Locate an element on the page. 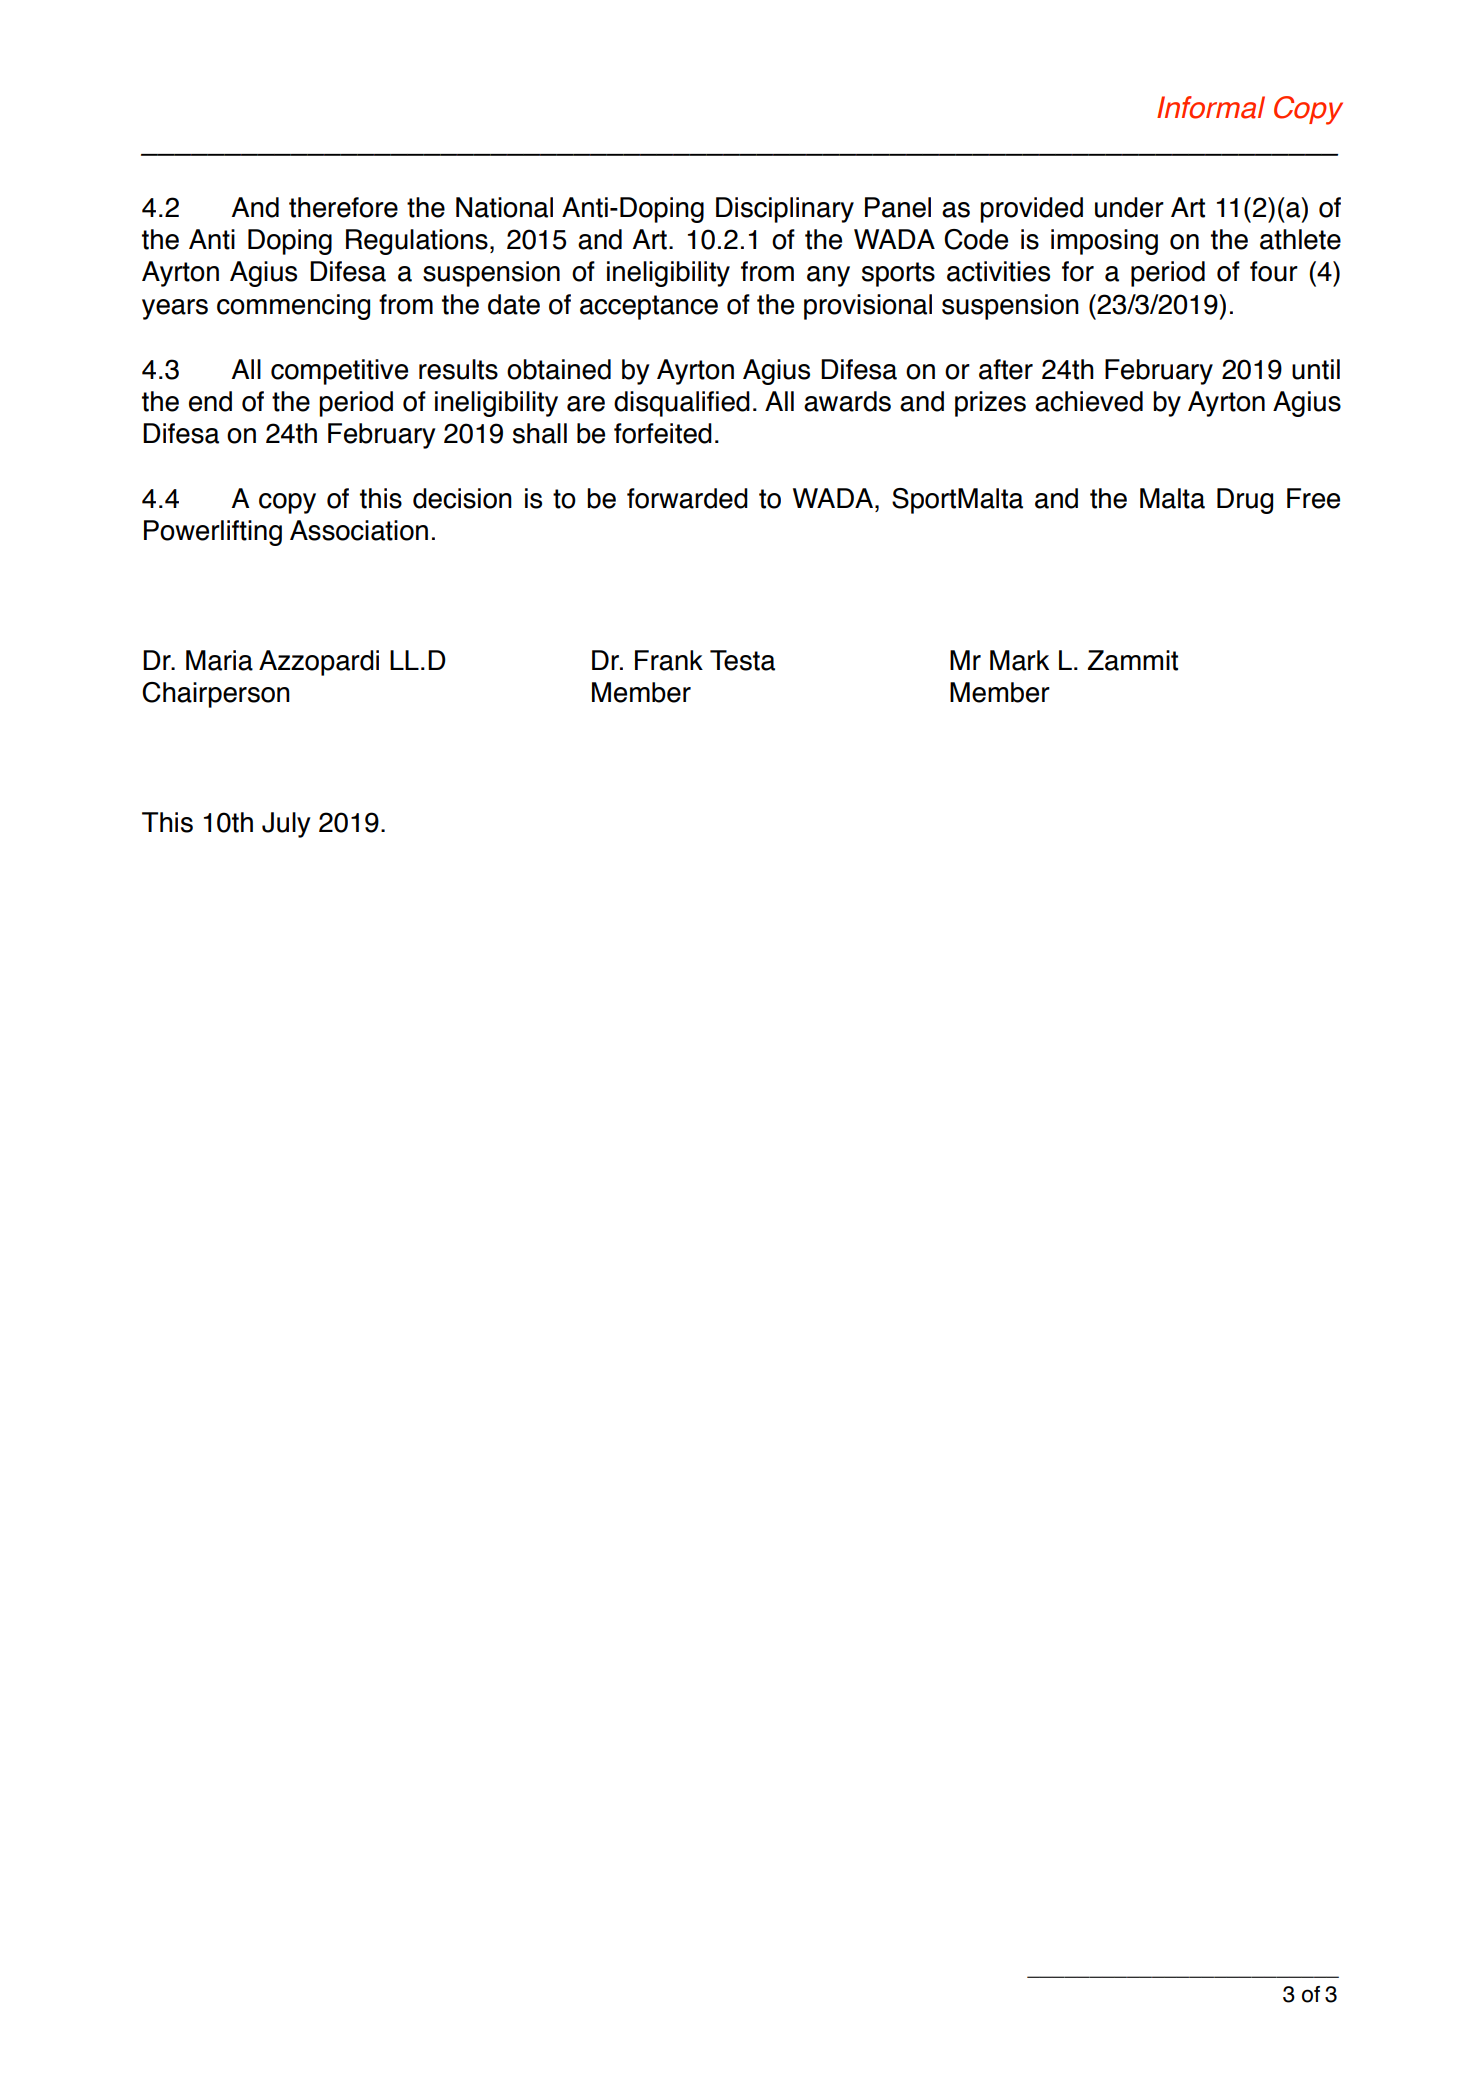 The width and height of the image is (1482, 2097). acceptance is located at coordinates (649, 307).
